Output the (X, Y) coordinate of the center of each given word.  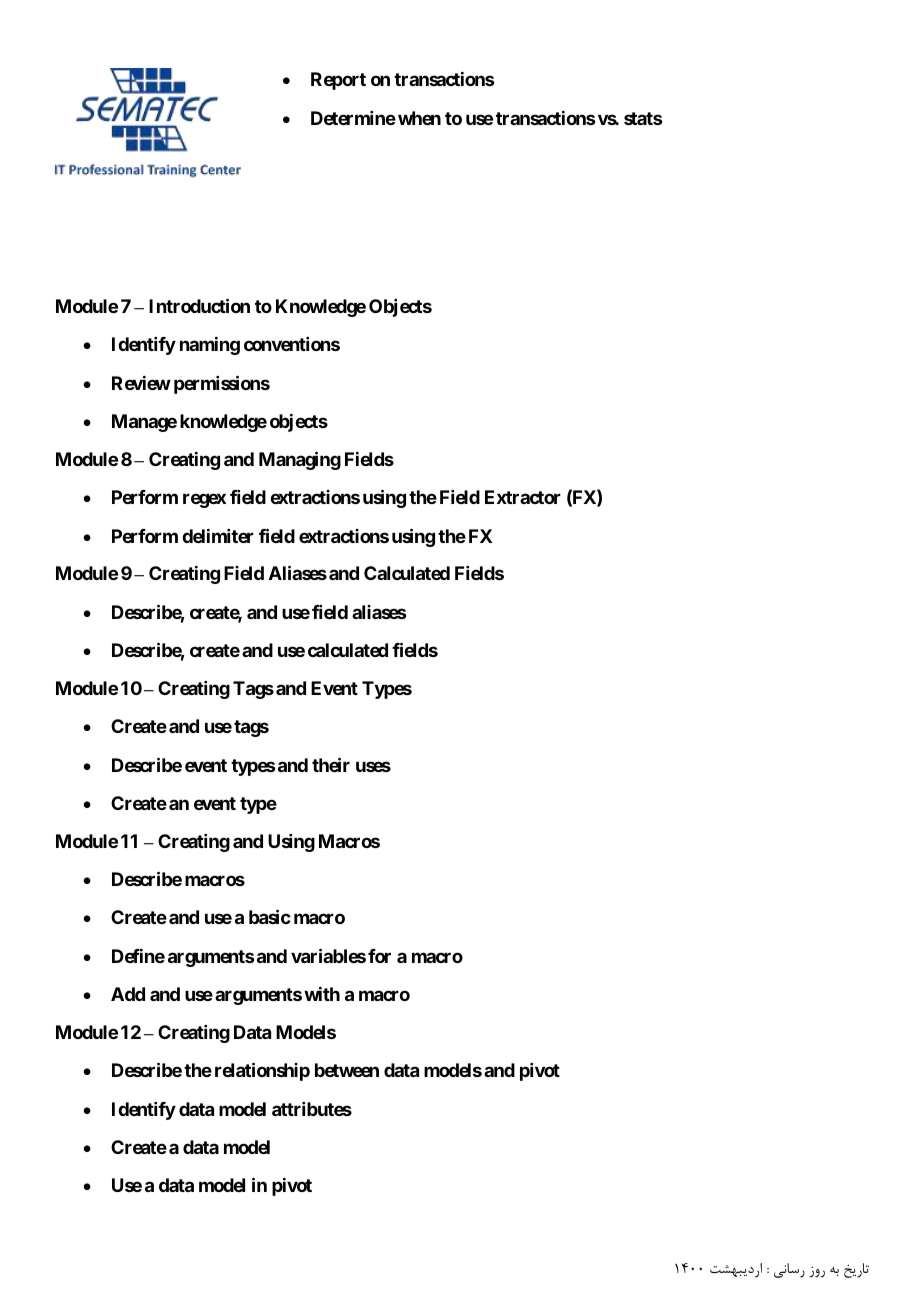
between (347, 1070)
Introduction (199, 305)
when (419, 118)
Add (128, 994)
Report (338, 81)
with (322, 994)
